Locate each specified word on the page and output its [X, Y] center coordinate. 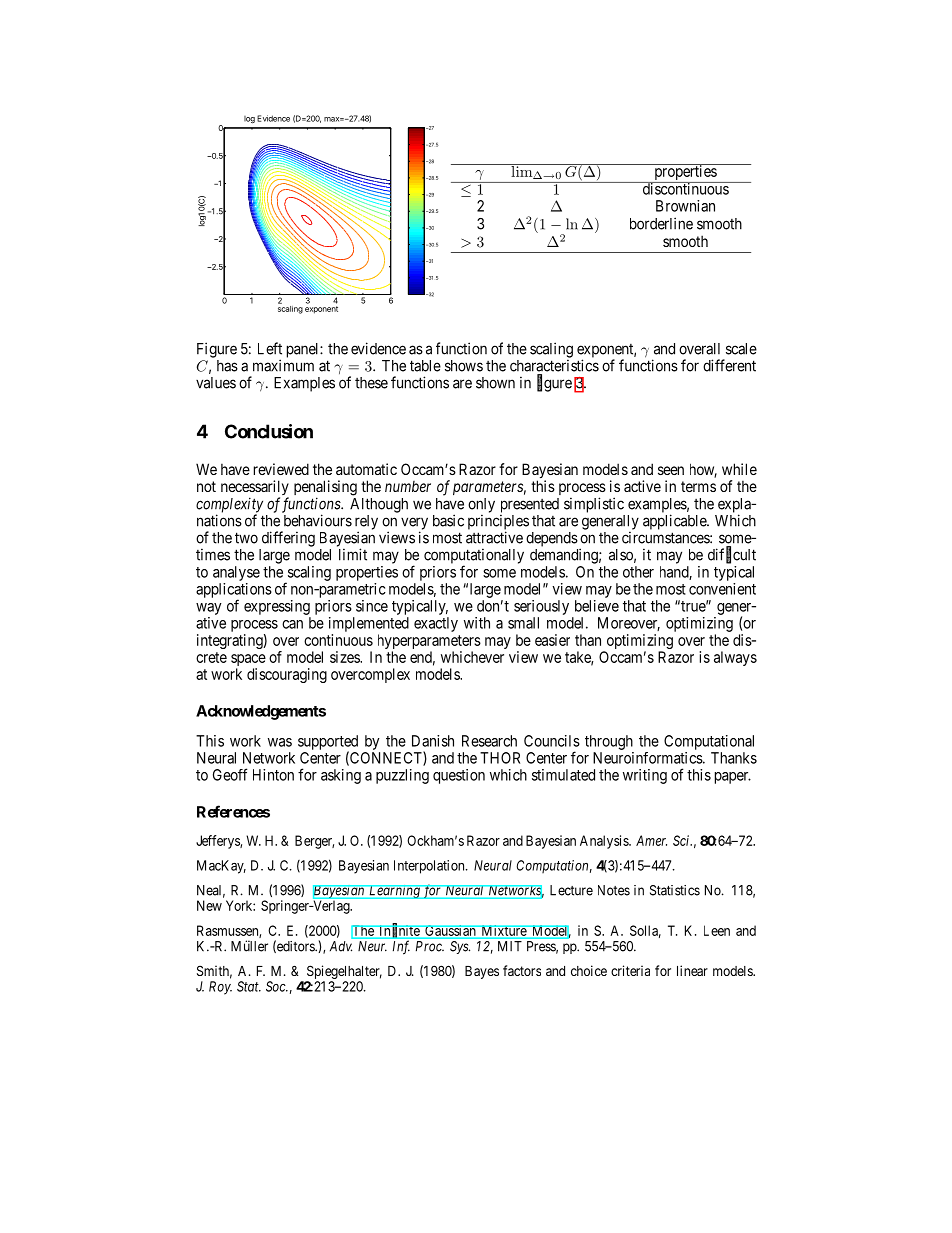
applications [234, 591]
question [459, 776]
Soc [277, 986]
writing [645, 776]
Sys [460, 947]
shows [464, 366]
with [477, 623]
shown [495, 383]
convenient [722, 589]
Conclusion [269, 431]
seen [671, 470]
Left [270, 348]
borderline [661, 223]
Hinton [273, 775]
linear [692, 970]
